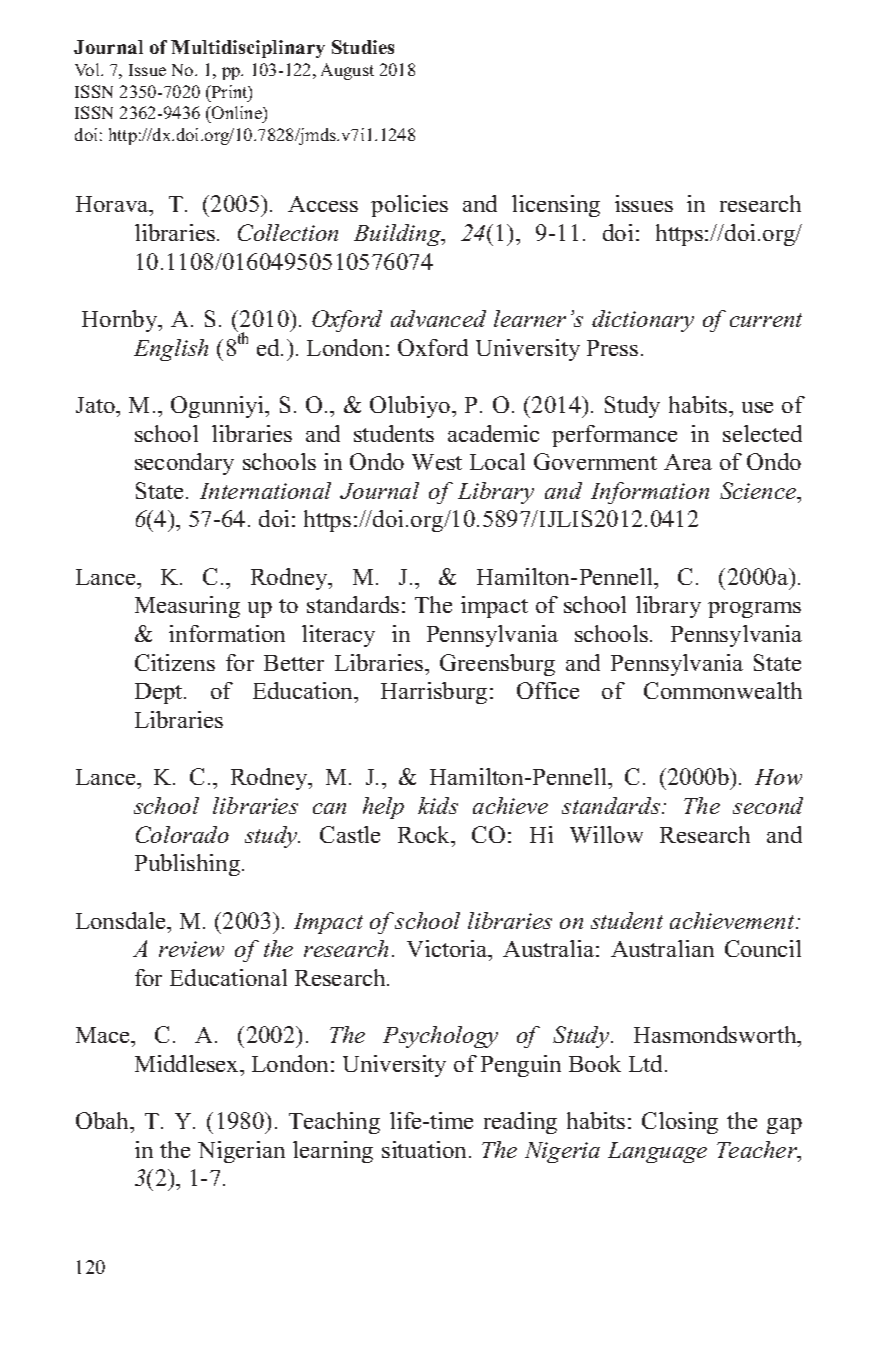  Describe the element at coordinates (437, 462) in the screenshot. I see `West` at that location.
